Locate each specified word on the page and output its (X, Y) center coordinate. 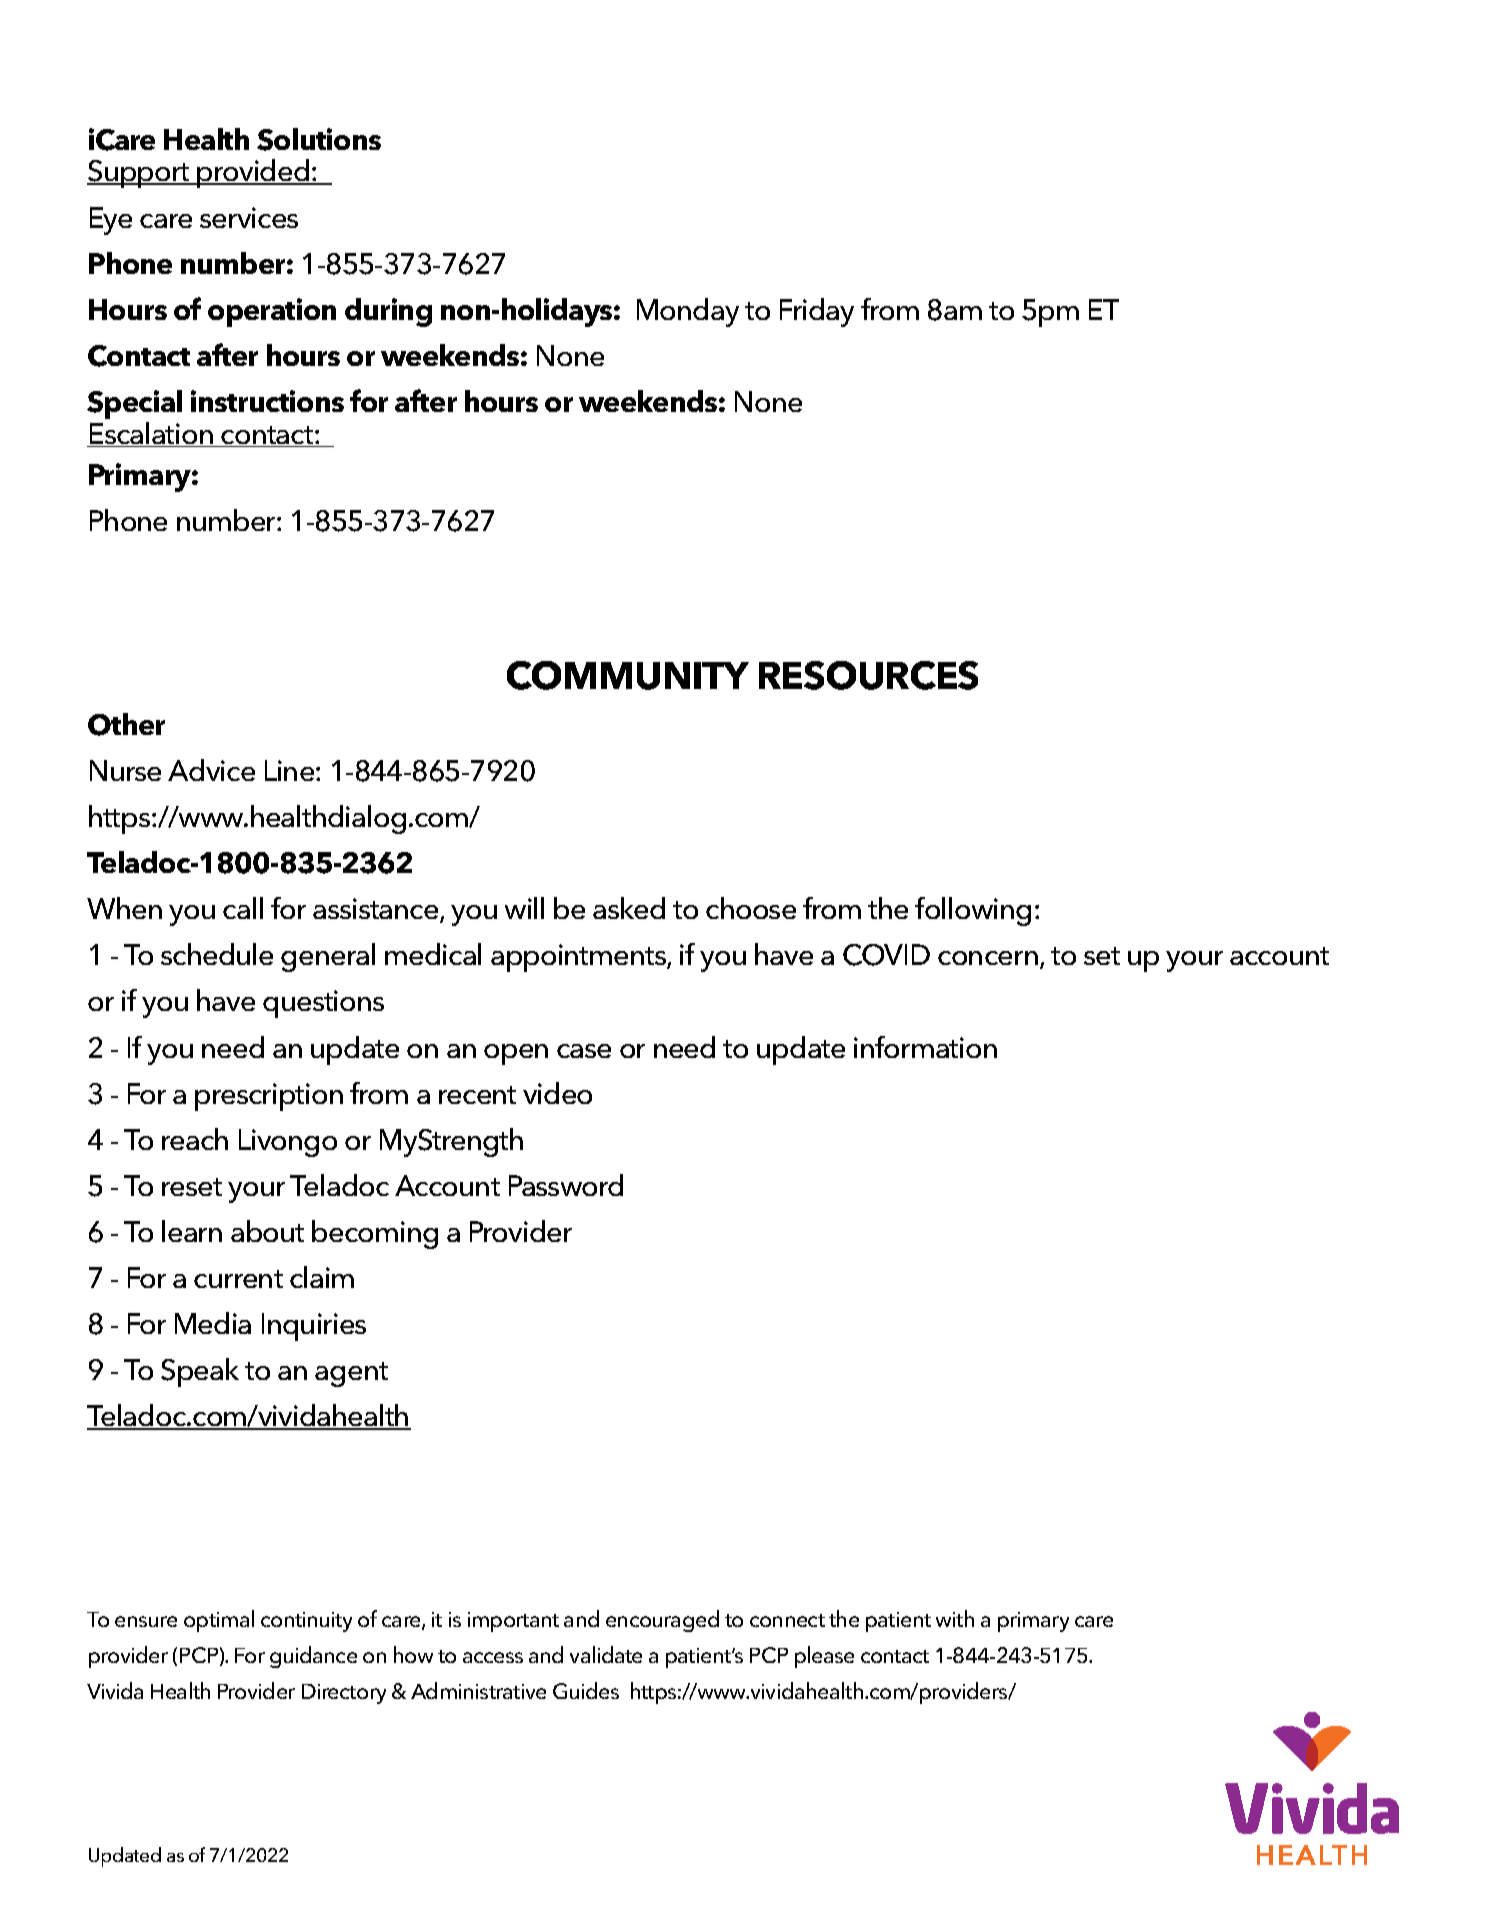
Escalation (151, 434)
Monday (688, 312)
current (238, 1279)
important (513, 1622)
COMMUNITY (628, 675)
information (925, 1047)
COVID (886, 955)
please (824, 1657)
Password (566, 1185)
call (243, 908)
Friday (817, 312)
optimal (219, 1621)
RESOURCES (868, 675)
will (524, 908)
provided (254, 173)
